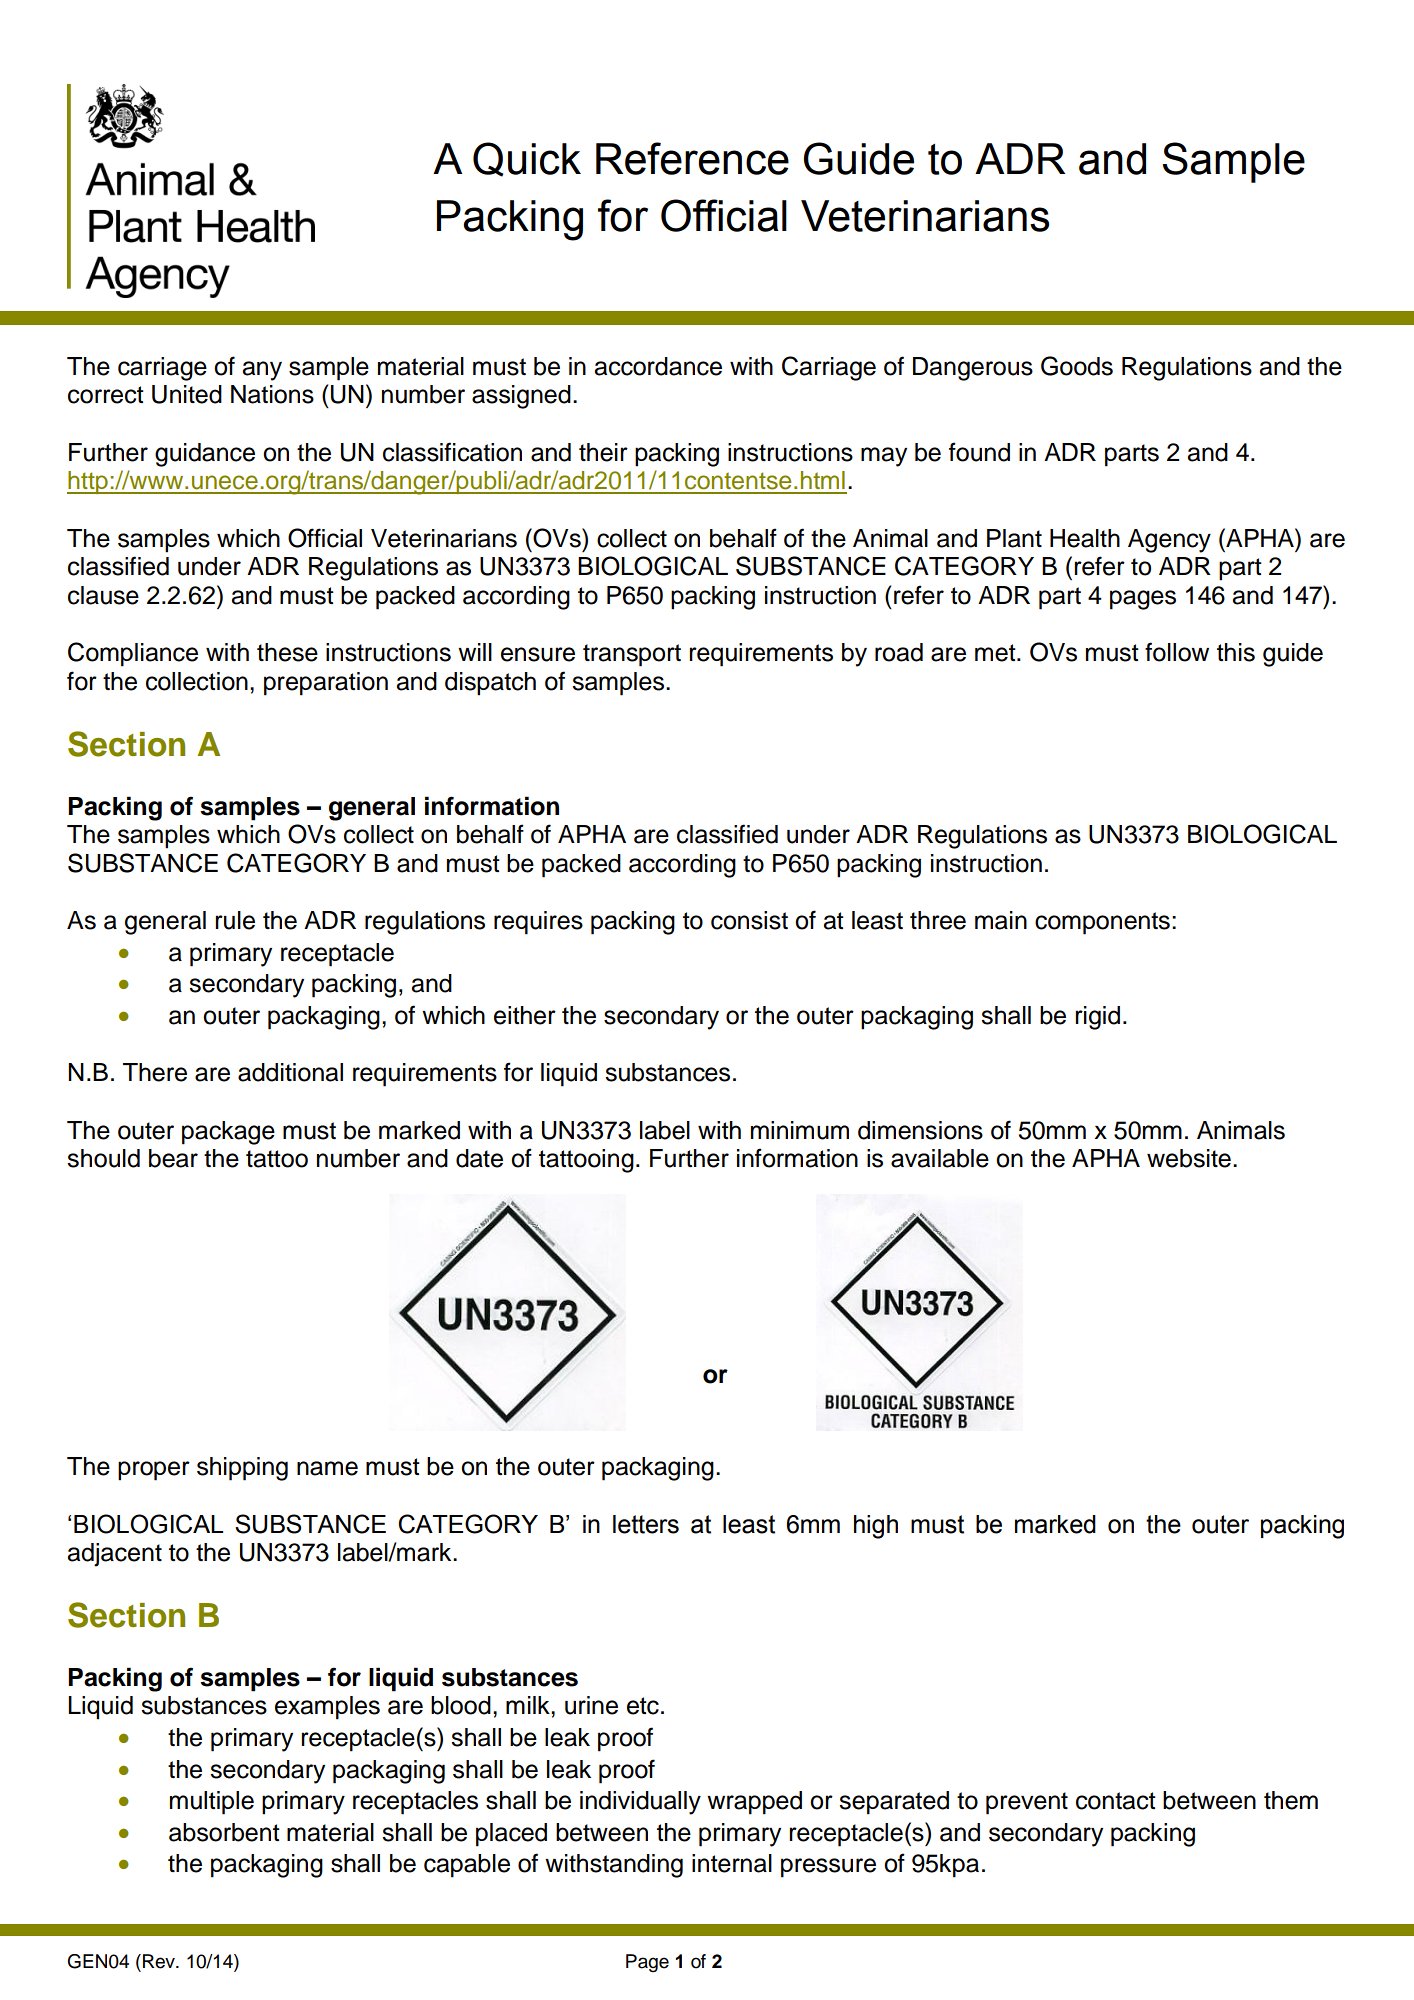 Image resolution: width=1414 pixels, height=2000 pixels. What do you see at coordinates (224, 1832) in the page?
I see `absorbent` at bounding box center [224, 1832].
